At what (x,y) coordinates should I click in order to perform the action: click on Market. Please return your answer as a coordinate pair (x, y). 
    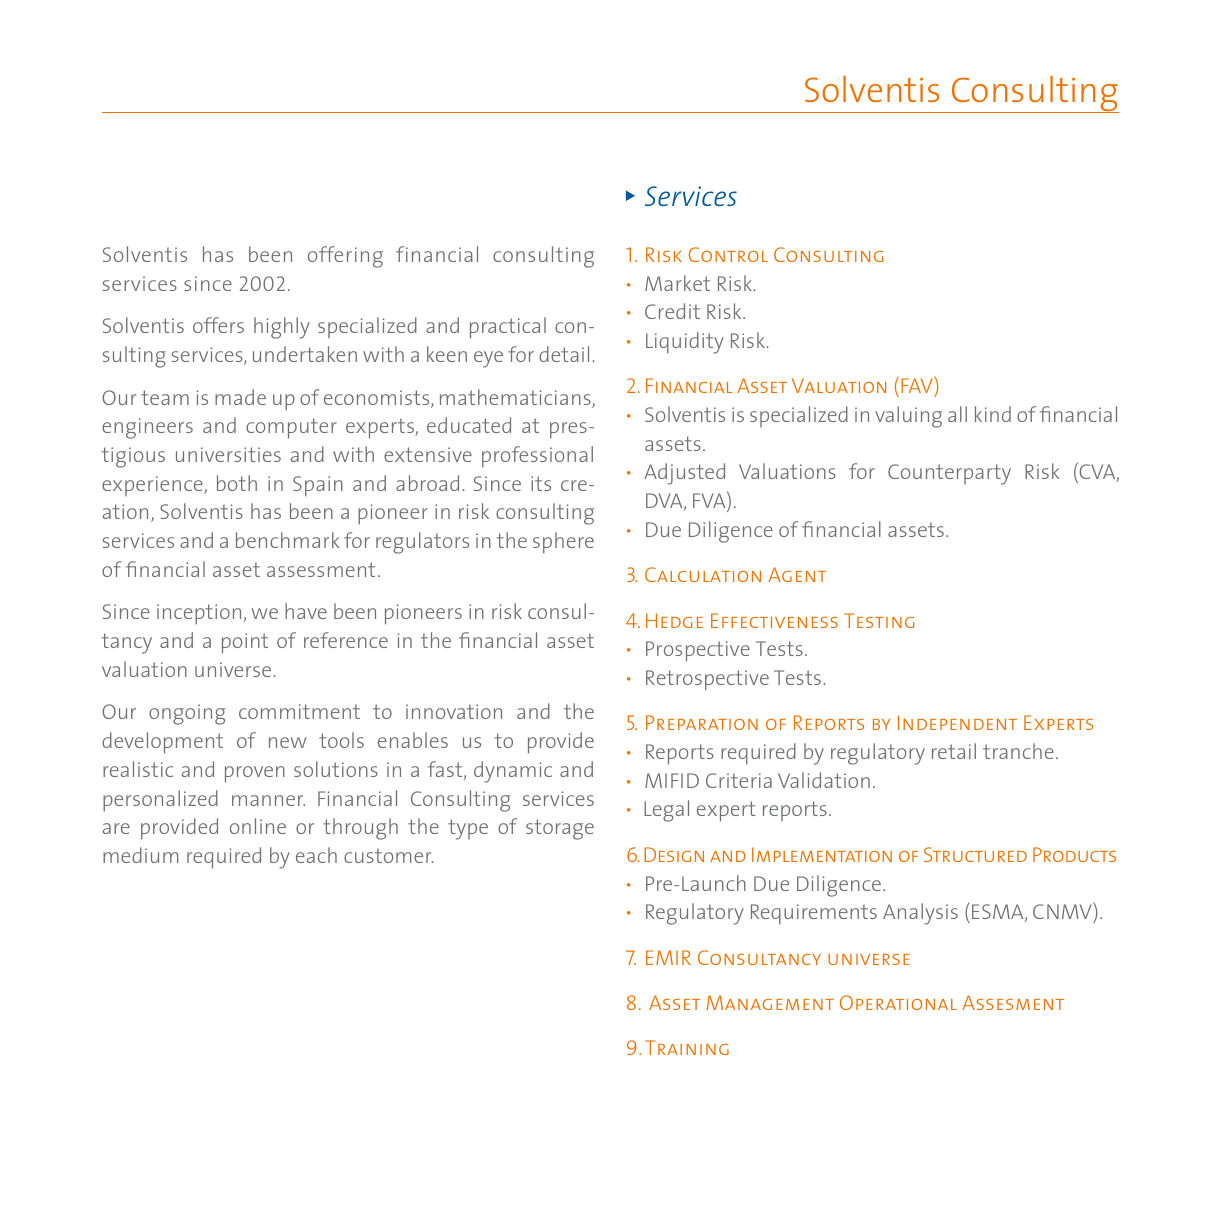
    Looking at the image, I should click on (677, 283).
